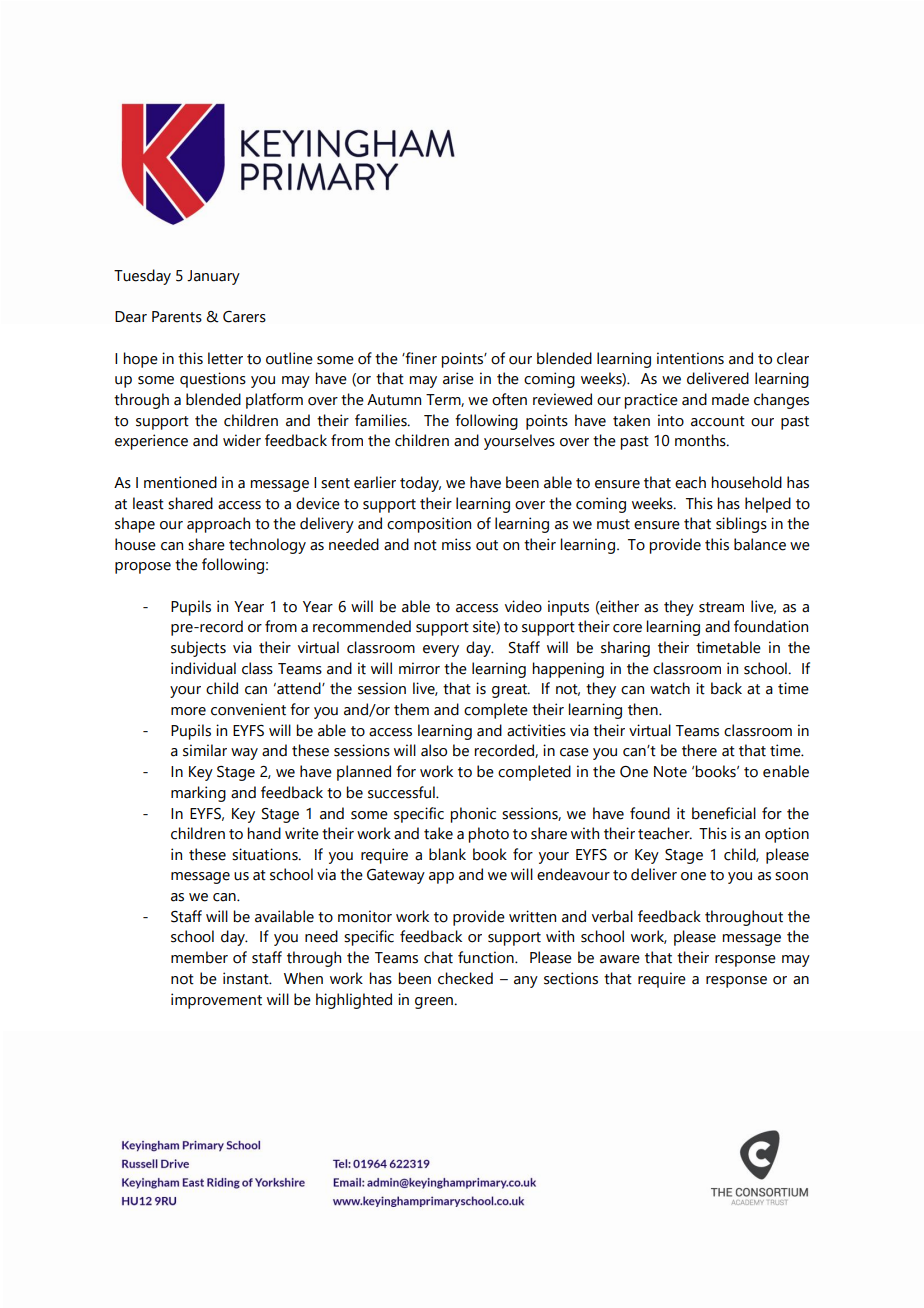 This page has width=924, height=1308. Describe the element at coordinates (690, 358) in the page. I see `intentions` at that location.
